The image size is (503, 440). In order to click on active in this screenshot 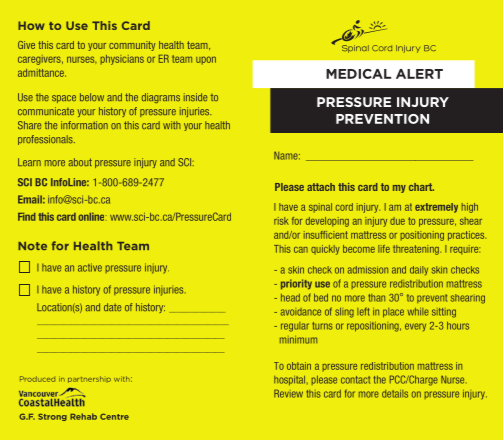, I will do `click(90, 267)`.
